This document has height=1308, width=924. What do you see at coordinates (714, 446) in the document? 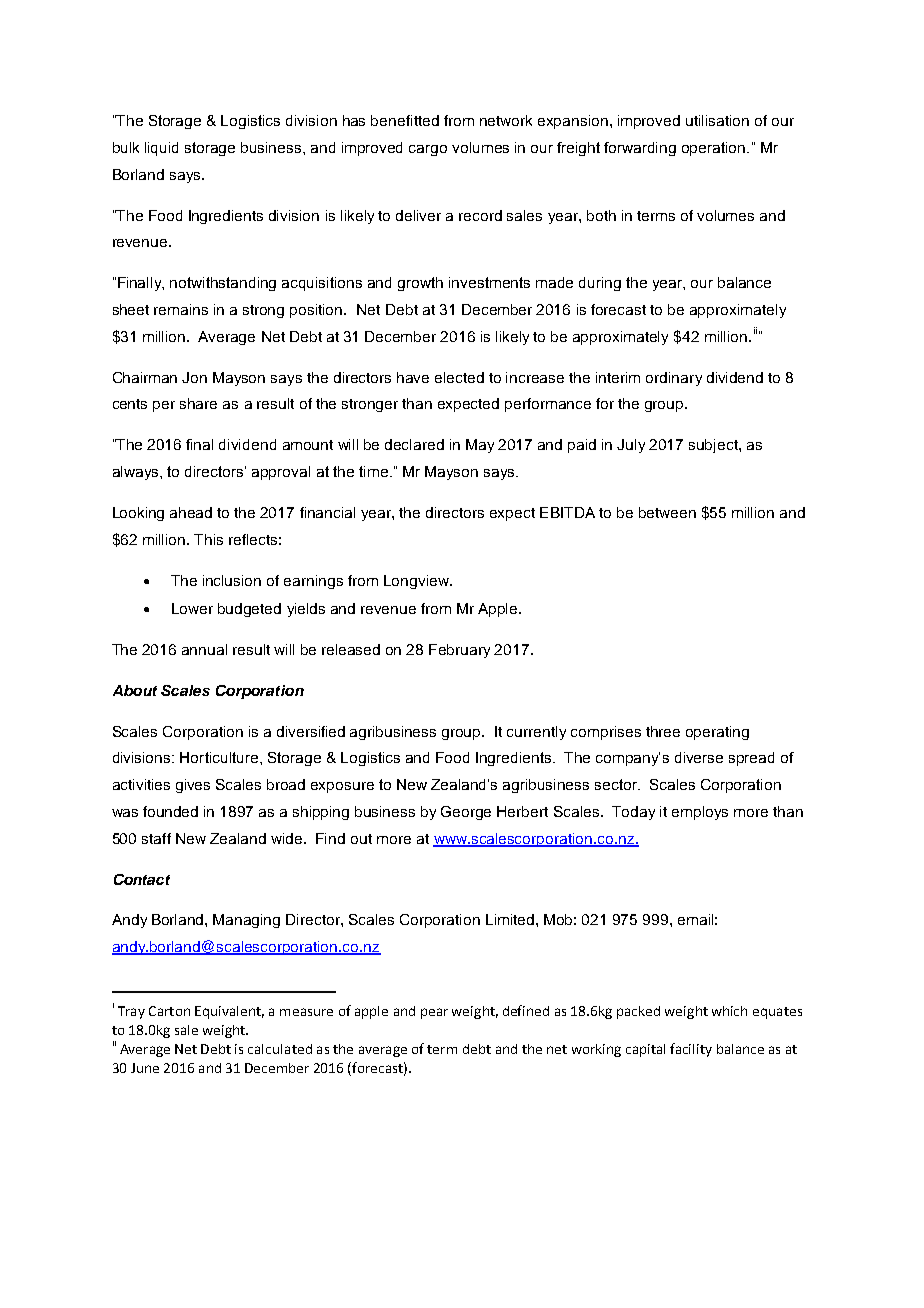
I see `subject` at bounding box center [714, 446].
